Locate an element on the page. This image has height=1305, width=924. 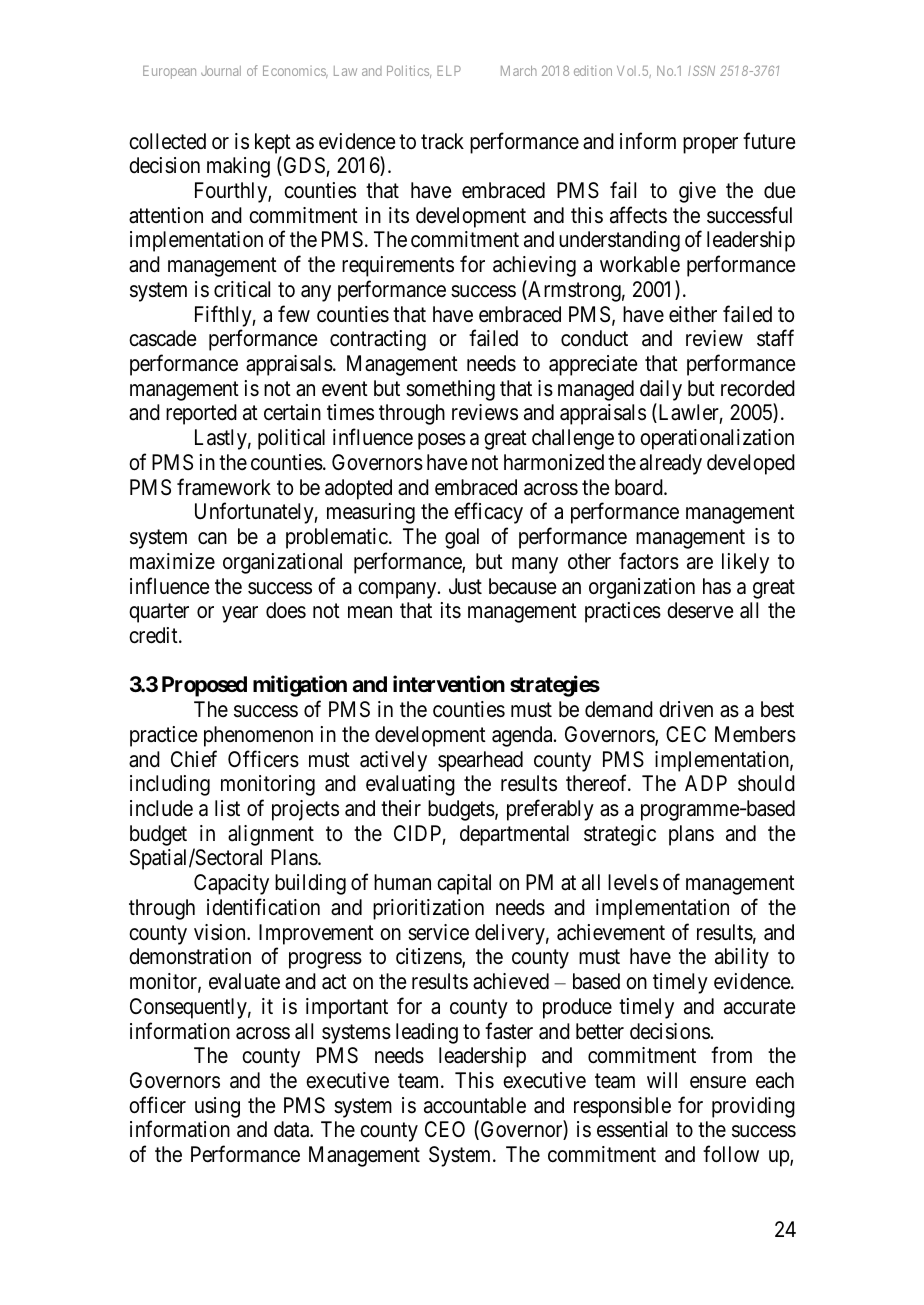
Journal is located at coordinates (221, 71).
